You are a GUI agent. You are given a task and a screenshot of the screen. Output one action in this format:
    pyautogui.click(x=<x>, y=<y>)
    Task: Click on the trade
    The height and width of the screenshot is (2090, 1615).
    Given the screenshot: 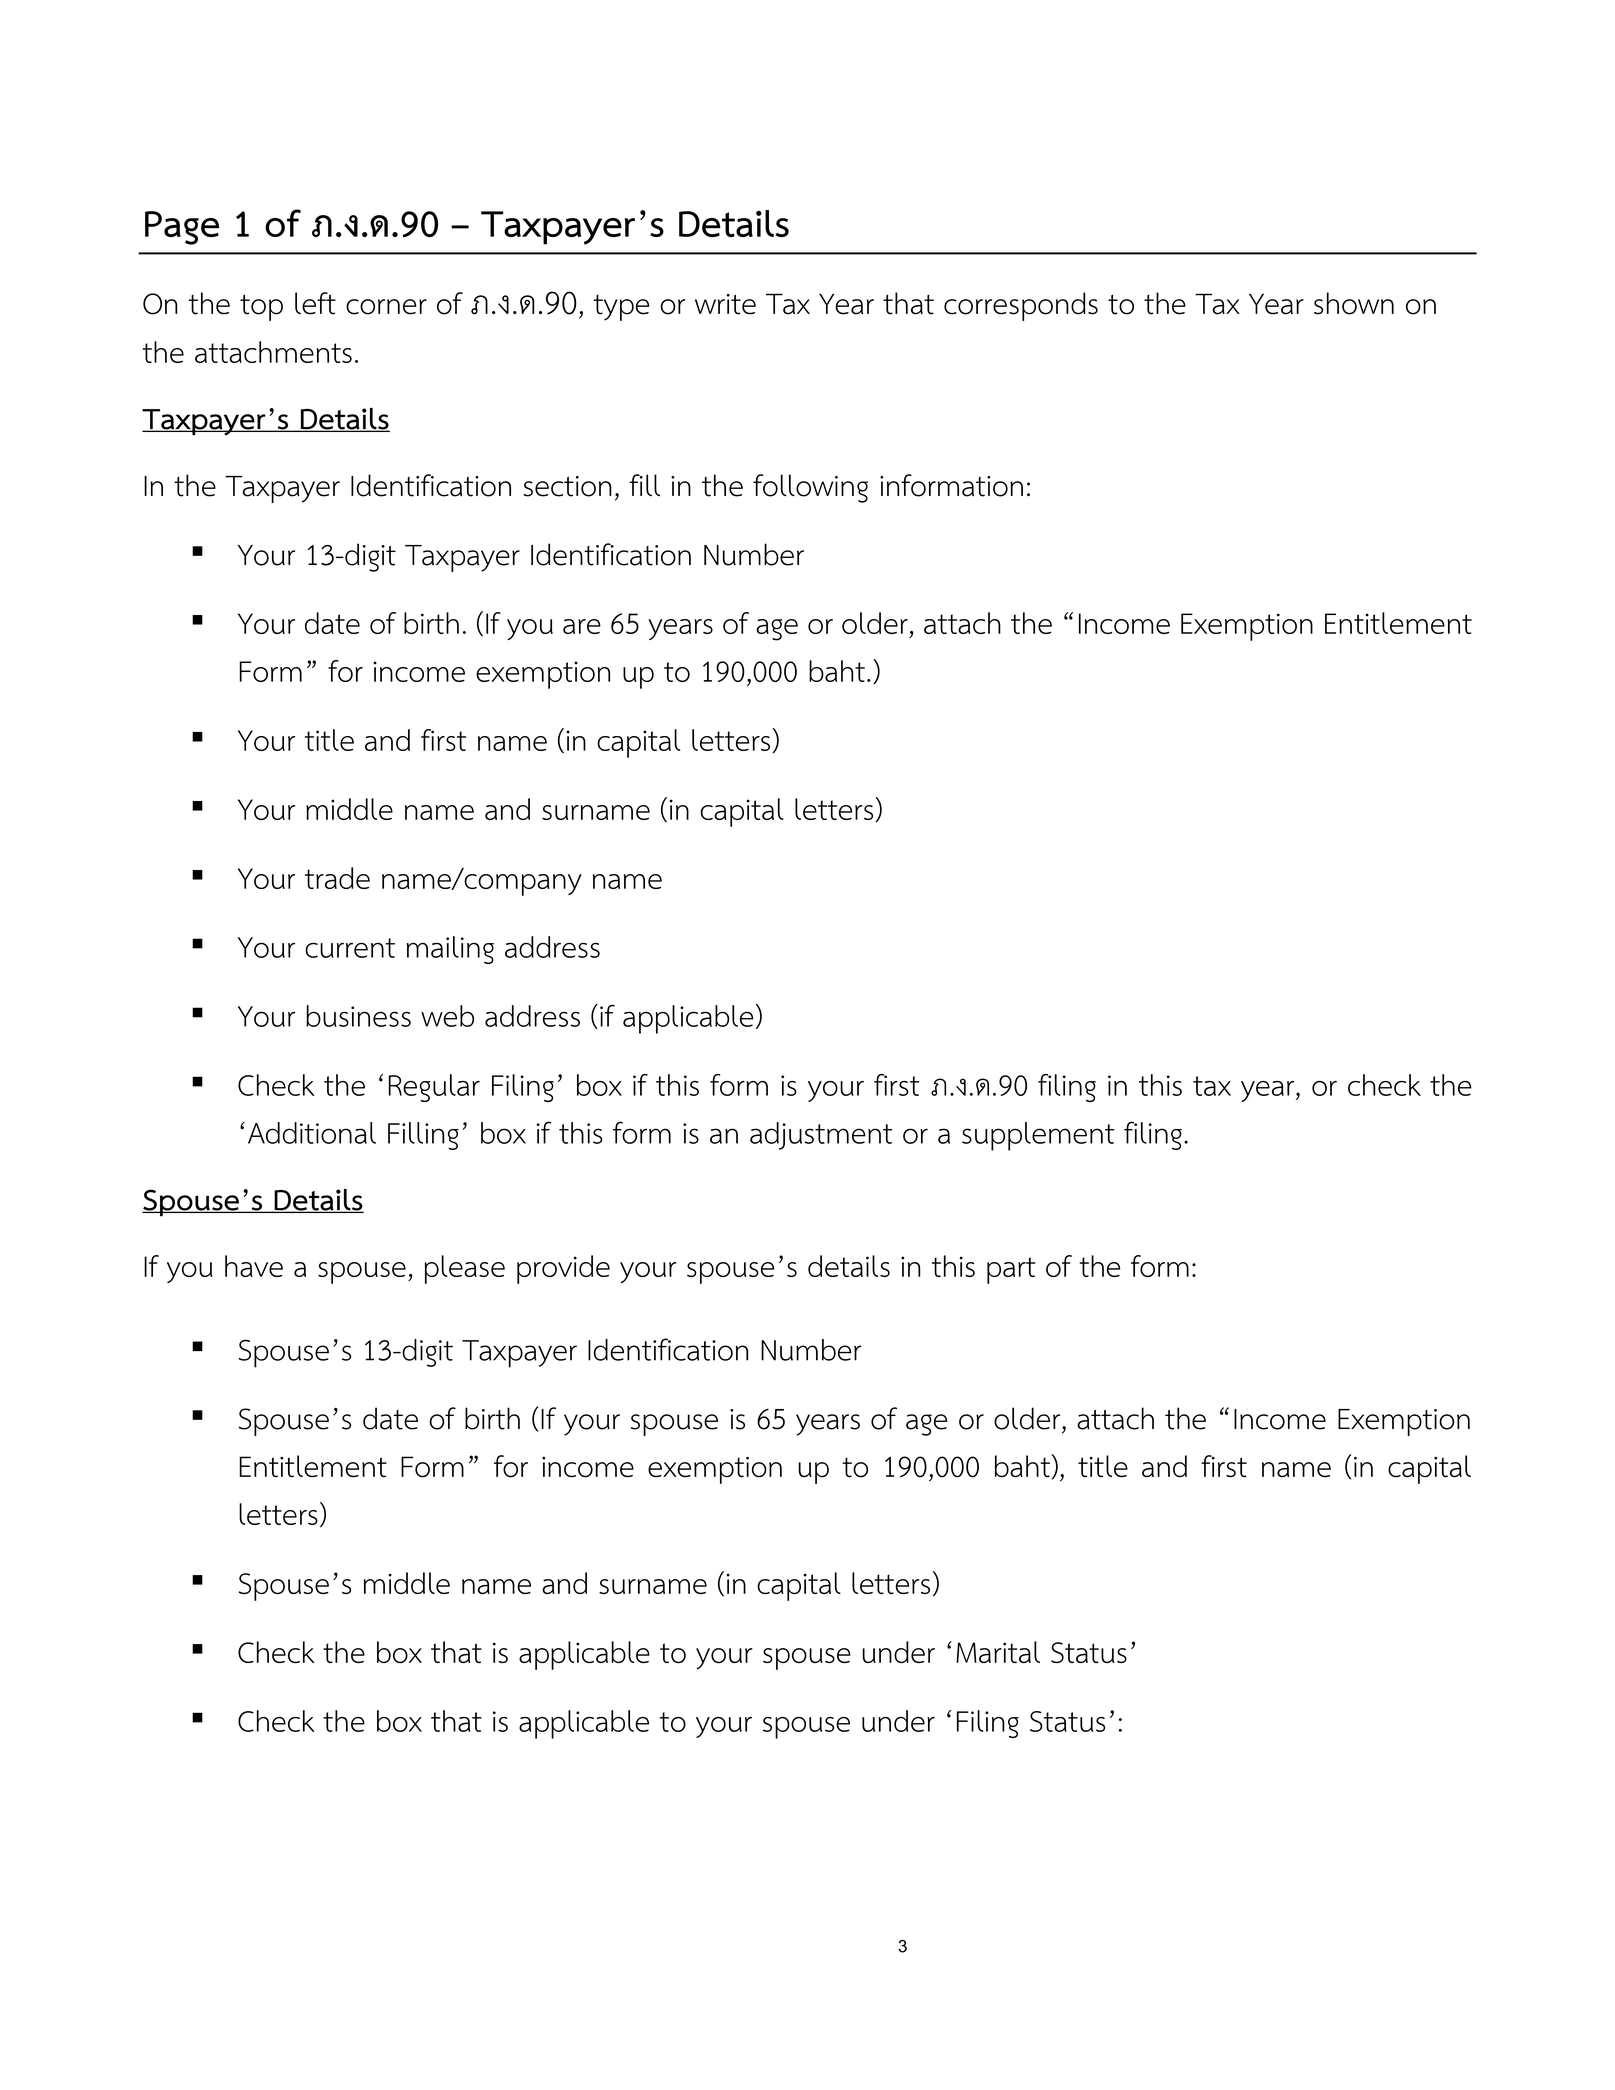 What is the action you would take?
    pyautogui.click(x=337, y=878)
